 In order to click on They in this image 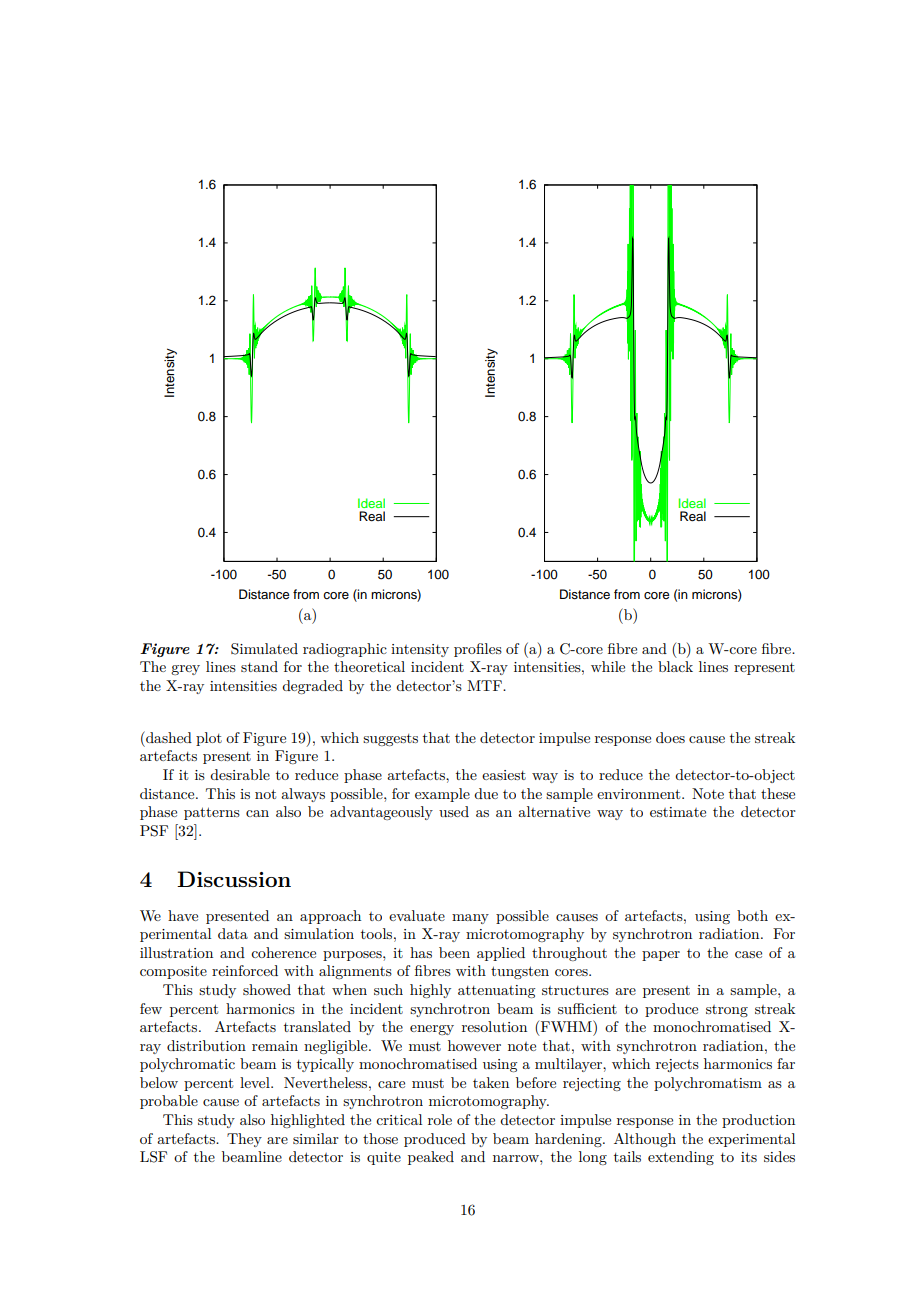, I will do `click(244, 1140)`.
